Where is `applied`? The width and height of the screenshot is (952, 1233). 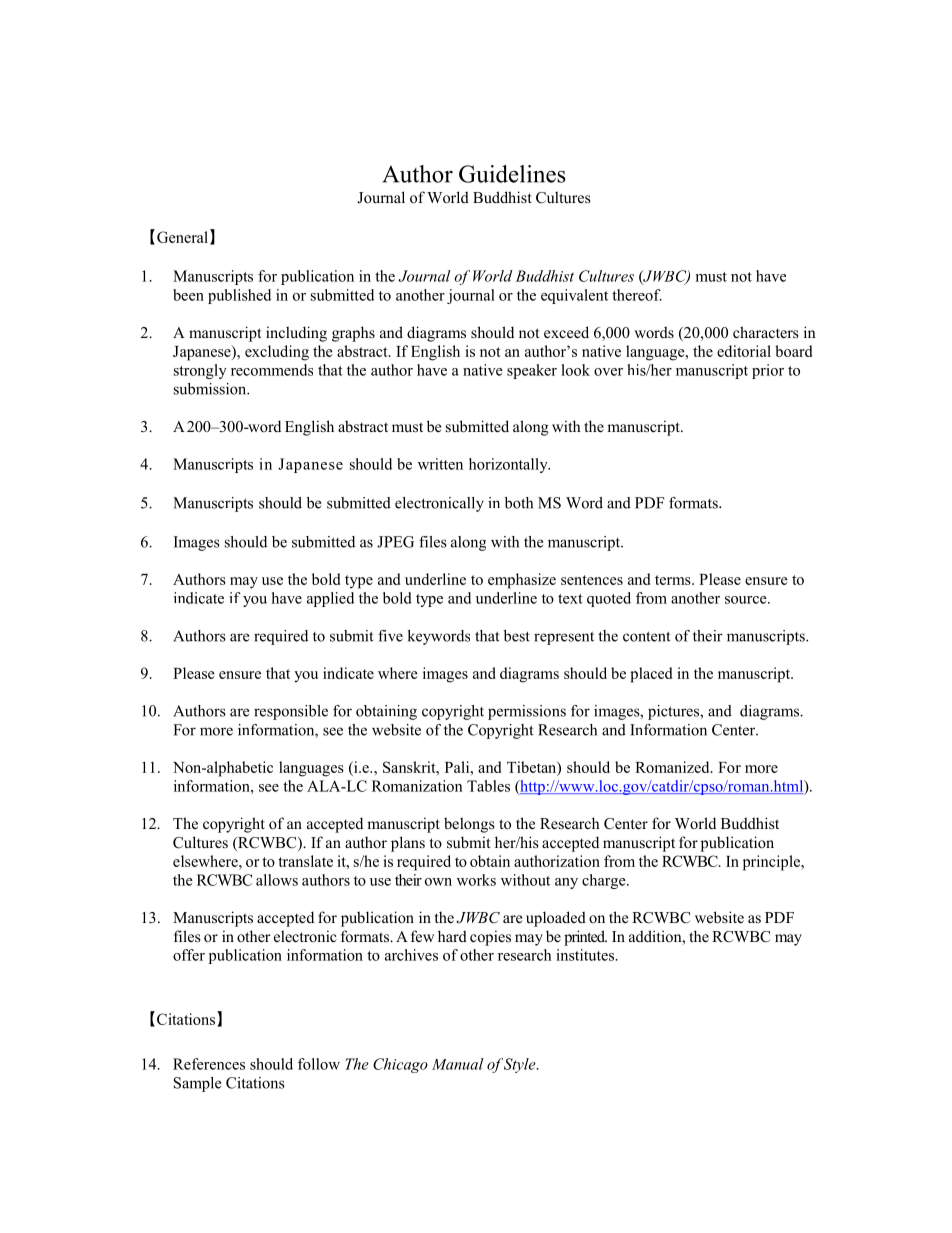 applied is located at coordinates (330, 599).
